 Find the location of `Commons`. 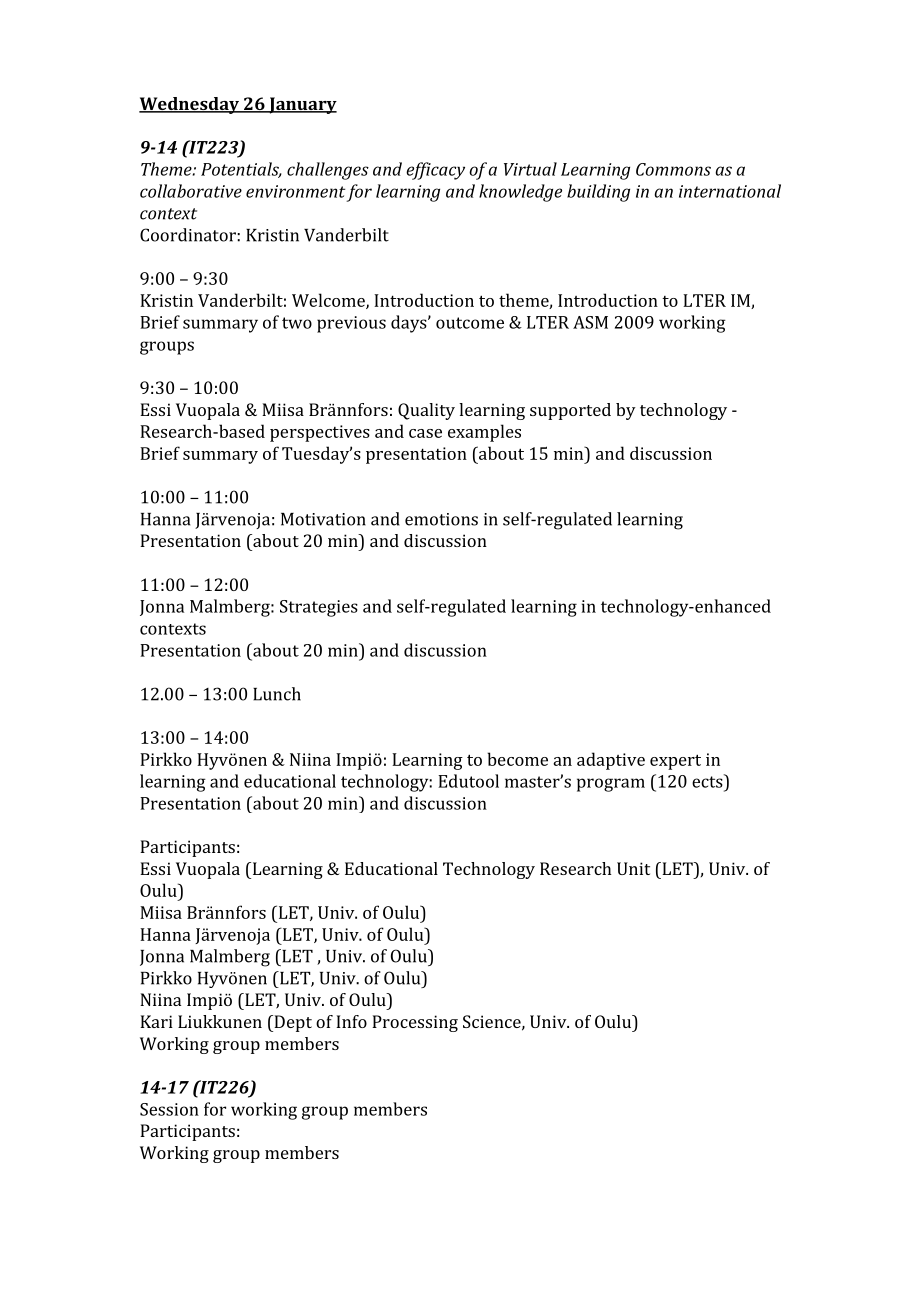

Commons is located at coordinates (673, 169).
